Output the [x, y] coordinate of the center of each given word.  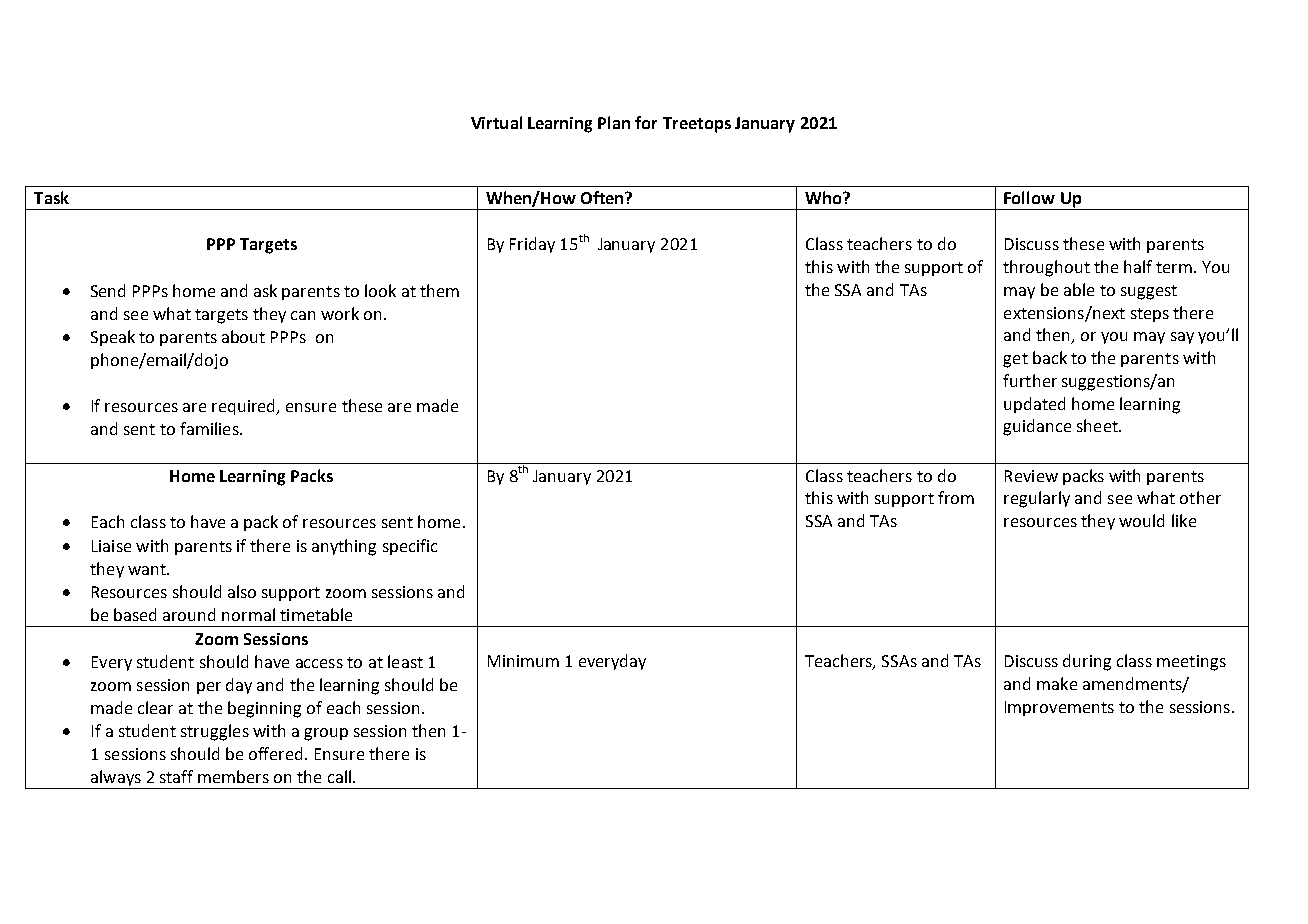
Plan [614, 122]
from [956, 497]
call [339, 776]
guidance [1037, 427]
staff [176, 776]
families [210, 428]
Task [51, 197]
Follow [1029, 197]
